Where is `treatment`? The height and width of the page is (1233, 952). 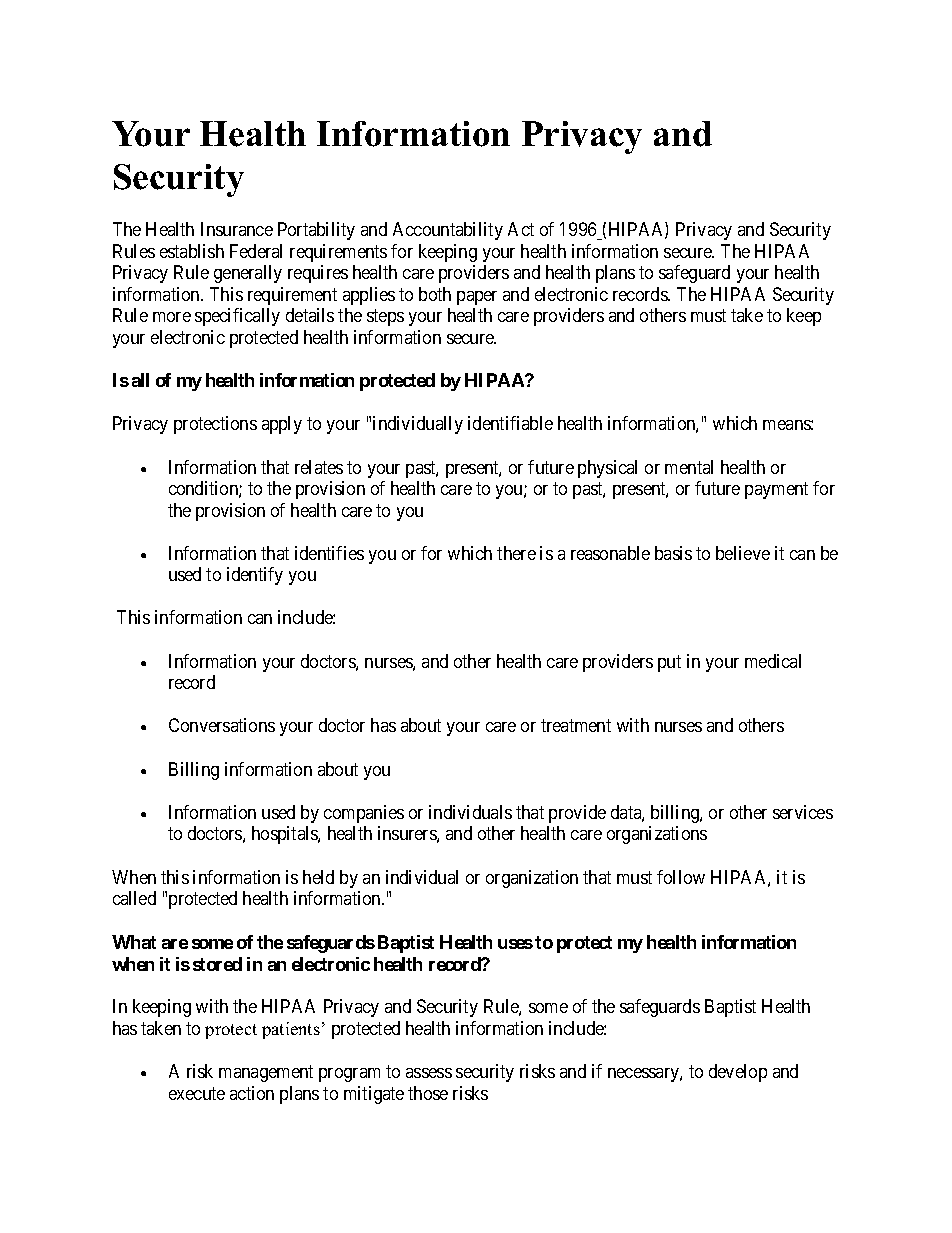
treatment is located at coordinates (576, 726).
